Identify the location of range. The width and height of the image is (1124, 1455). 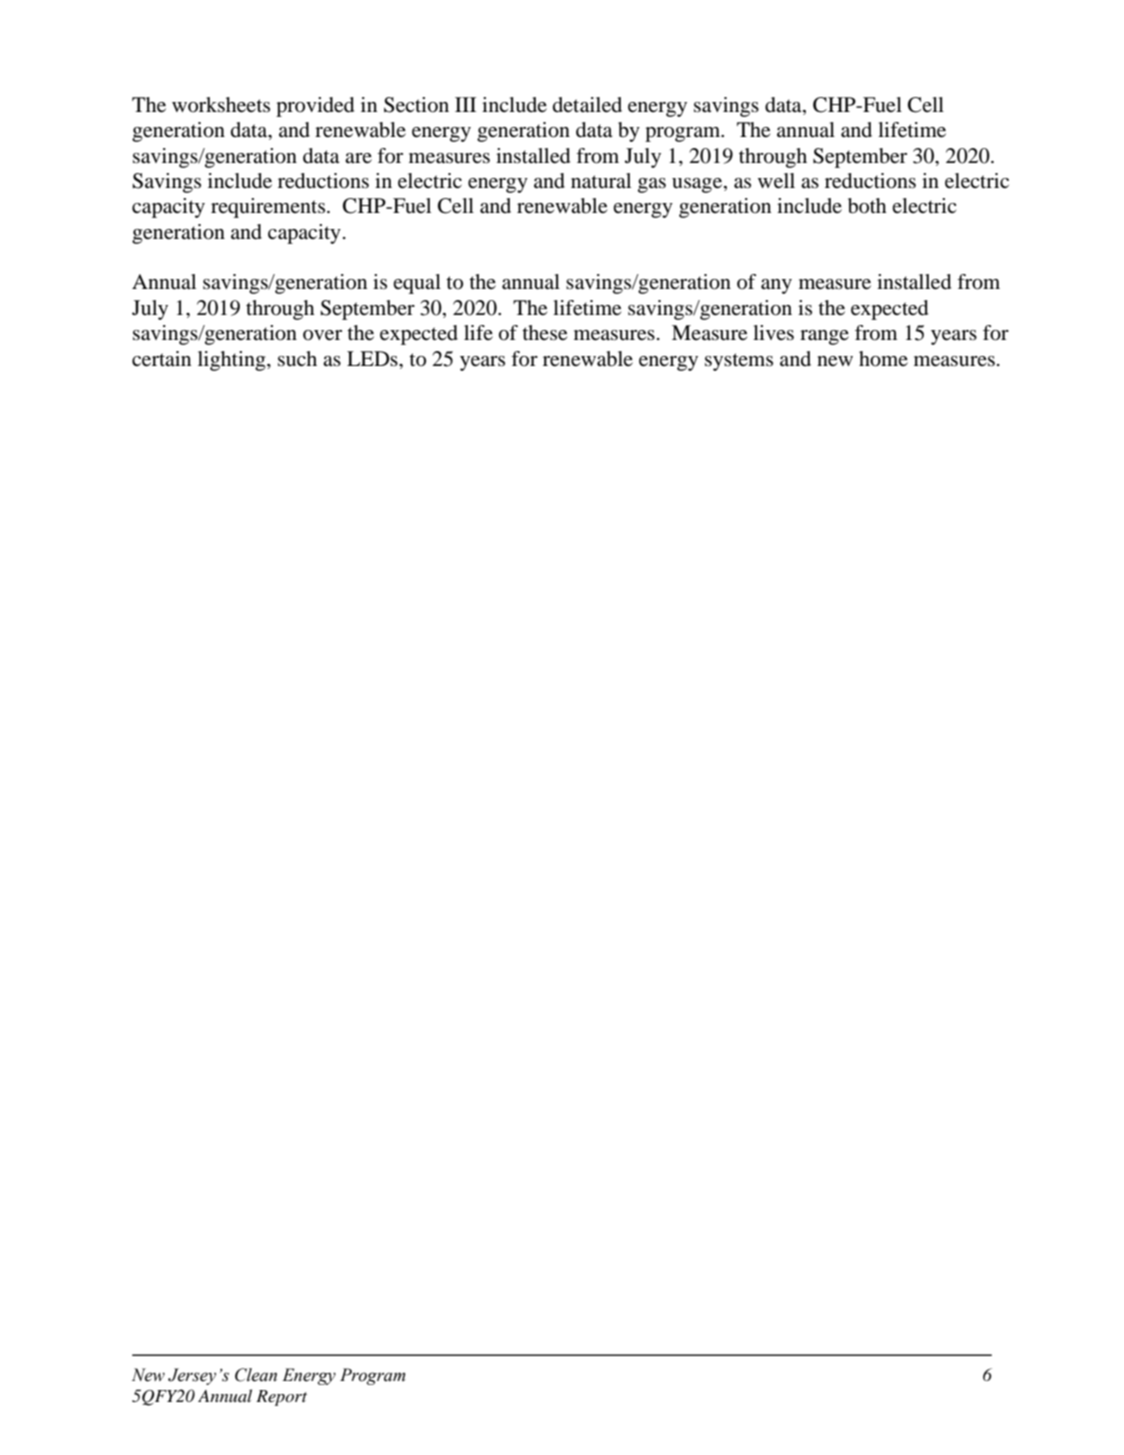
(824, 337).
